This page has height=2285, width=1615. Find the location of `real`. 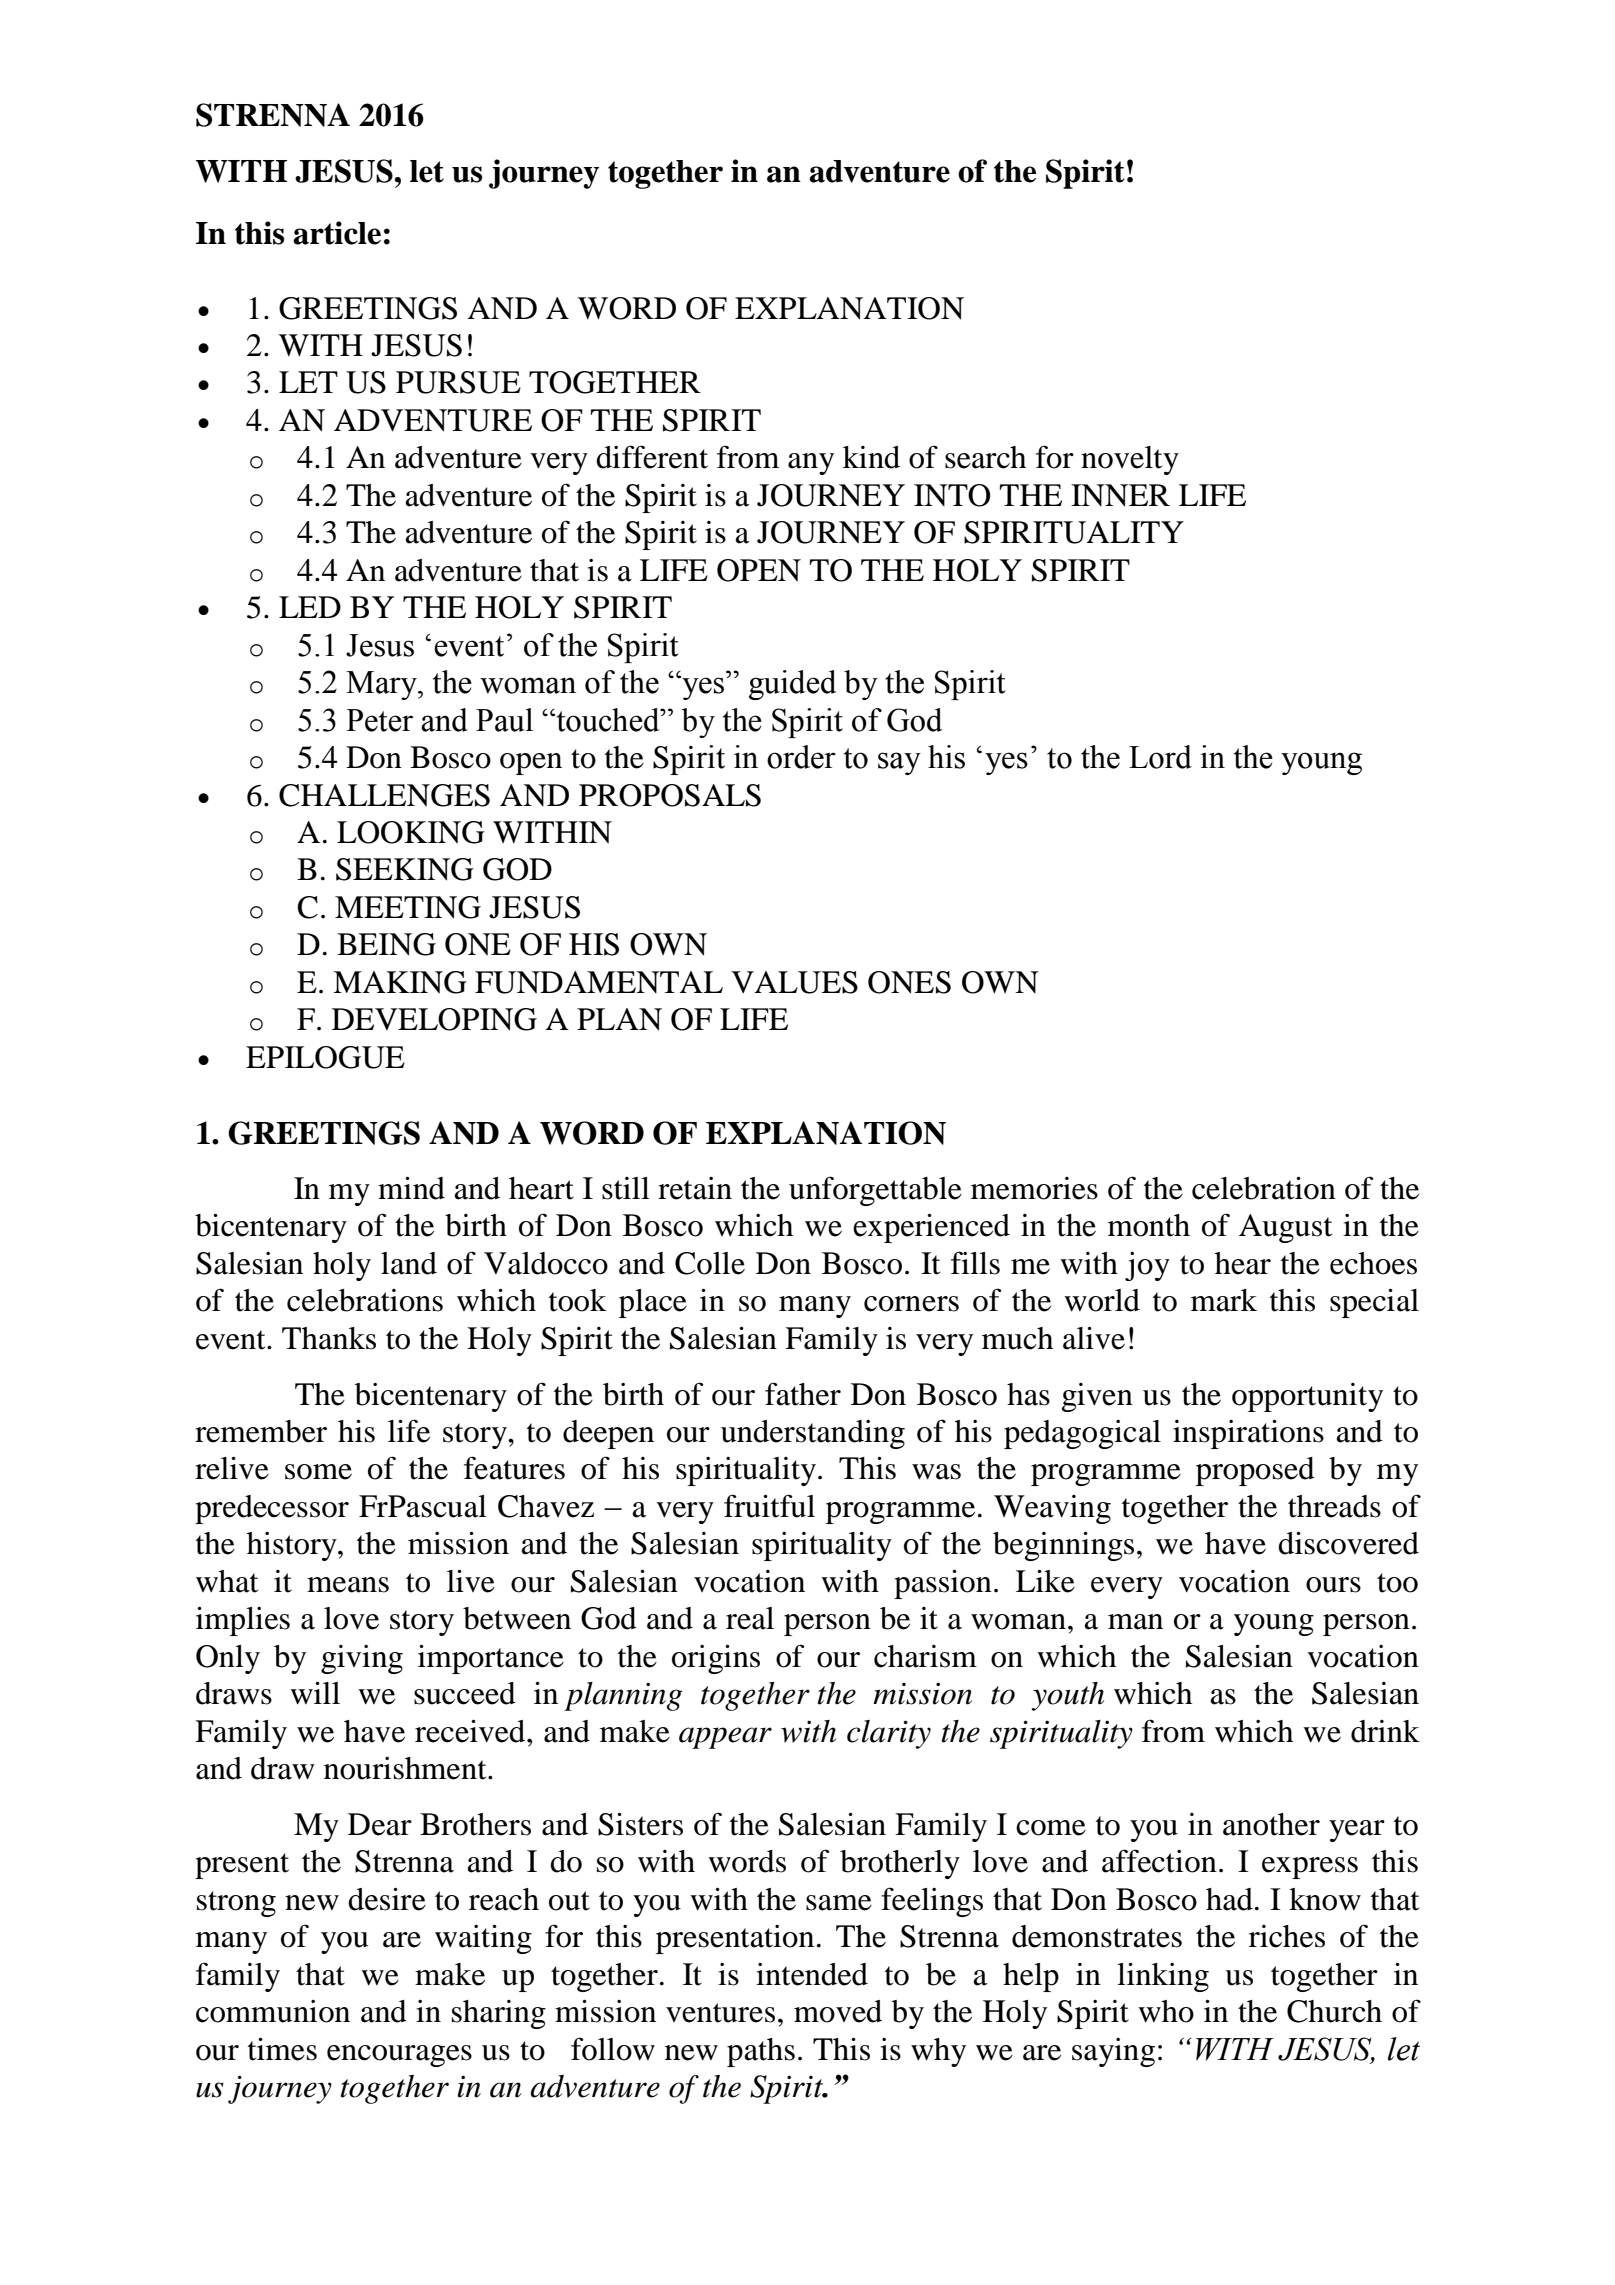

real is located at coordinates (750, 1618).
